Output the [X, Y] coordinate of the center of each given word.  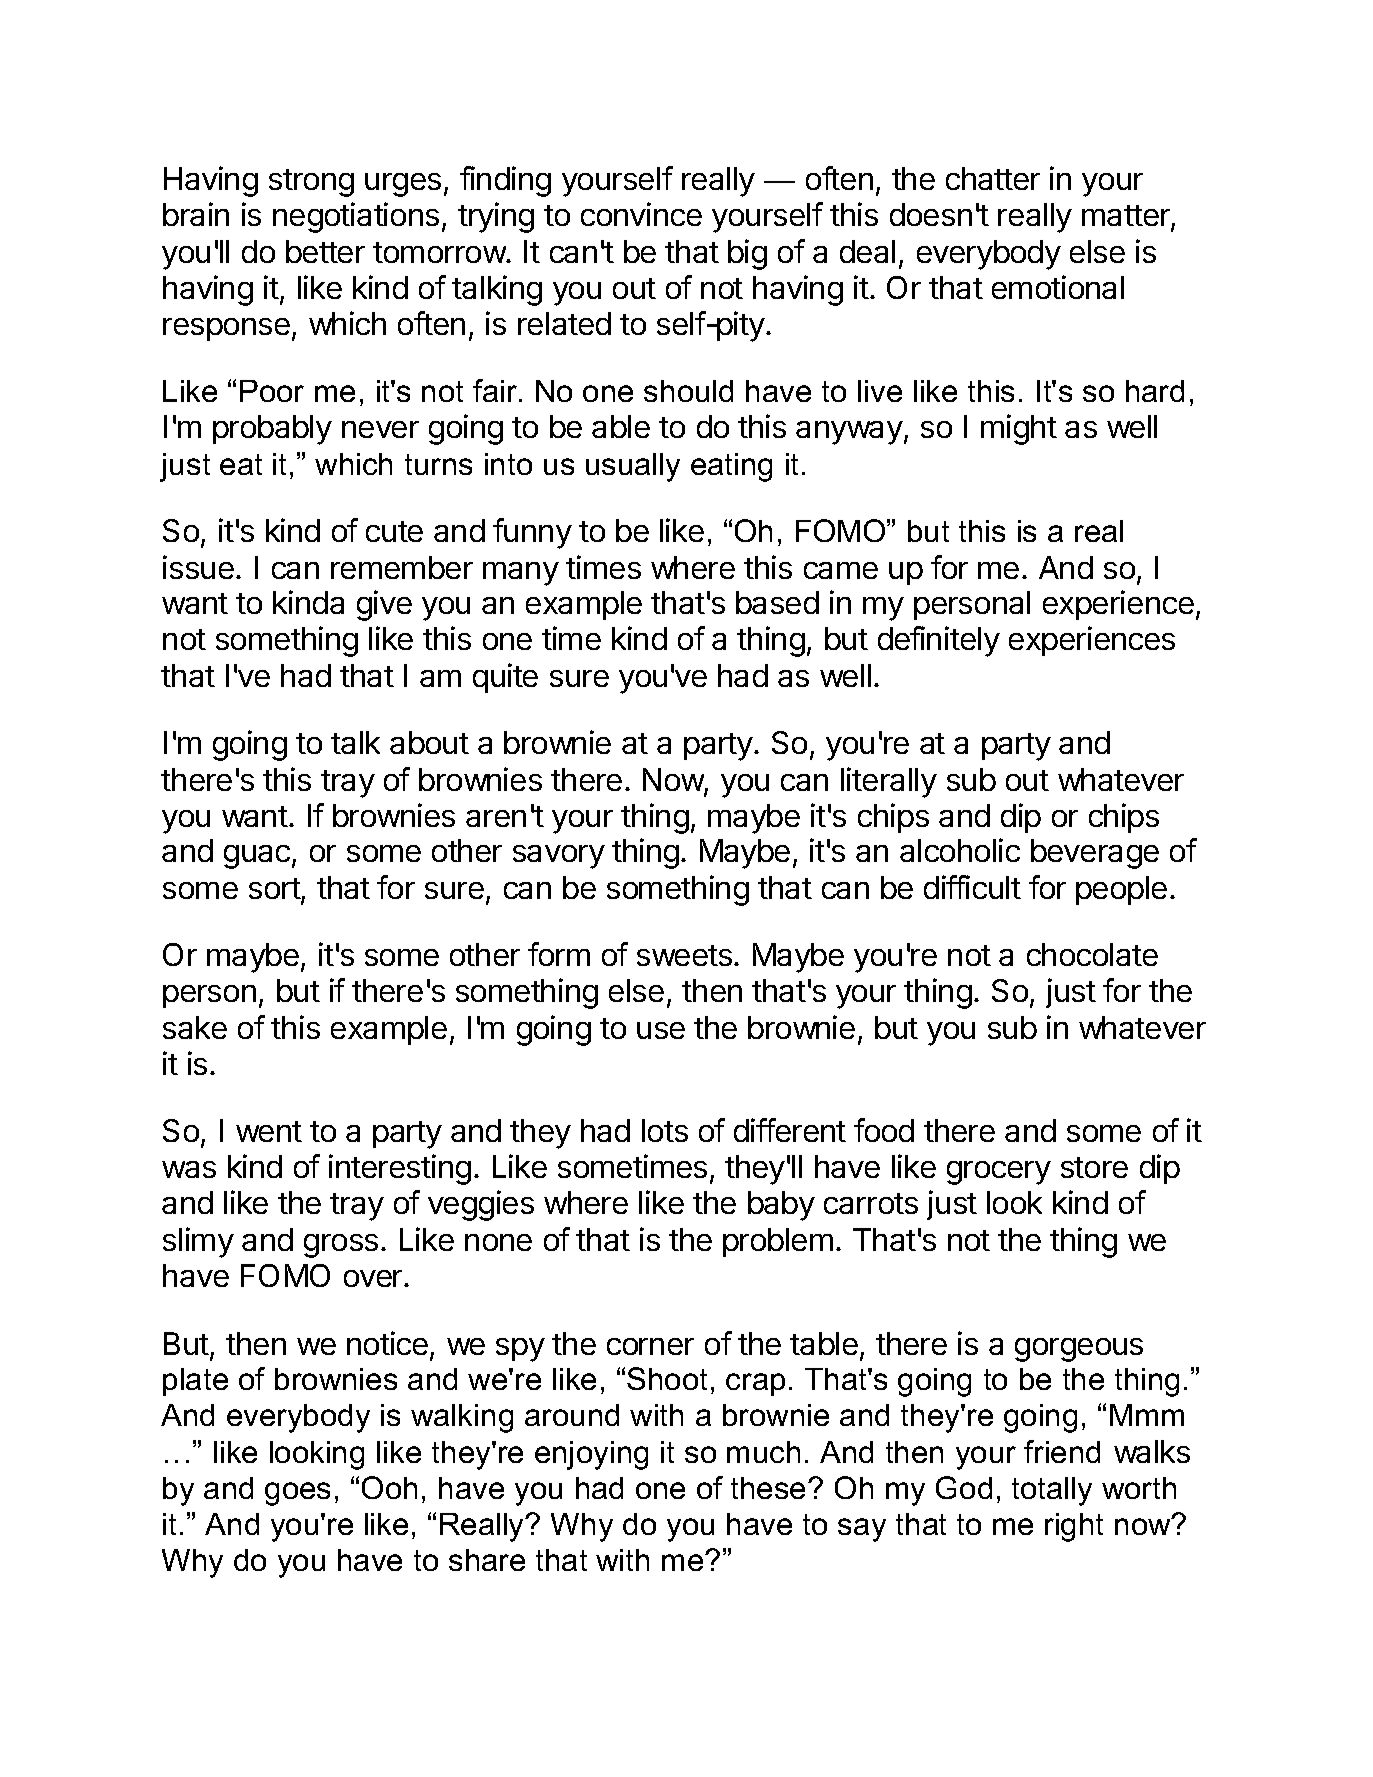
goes [297, 1494]
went [269, 1131]
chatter [993, 178]
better [325, 251]
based [777, 602]
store [1094, 1167]
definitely [939, 641]
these [770, 1488]
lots [665, 1130]
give [384, 605]
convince [641, 214]
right [1074, 1527]
